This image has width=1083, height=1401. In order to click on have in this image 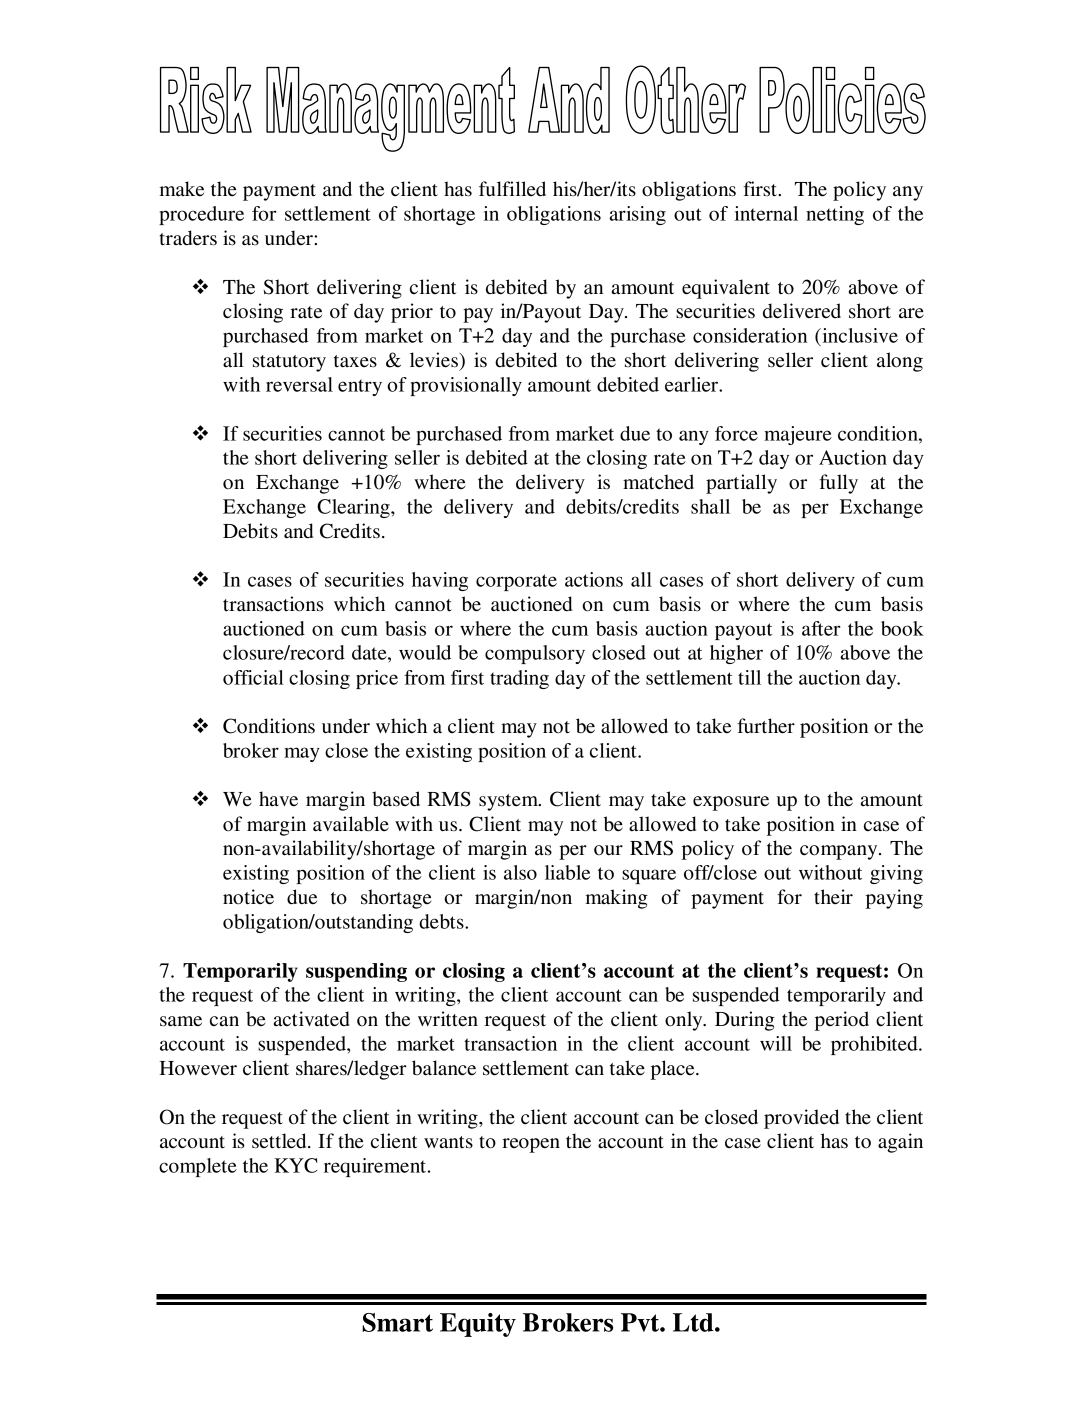, I will do `click(278, 799)`.
